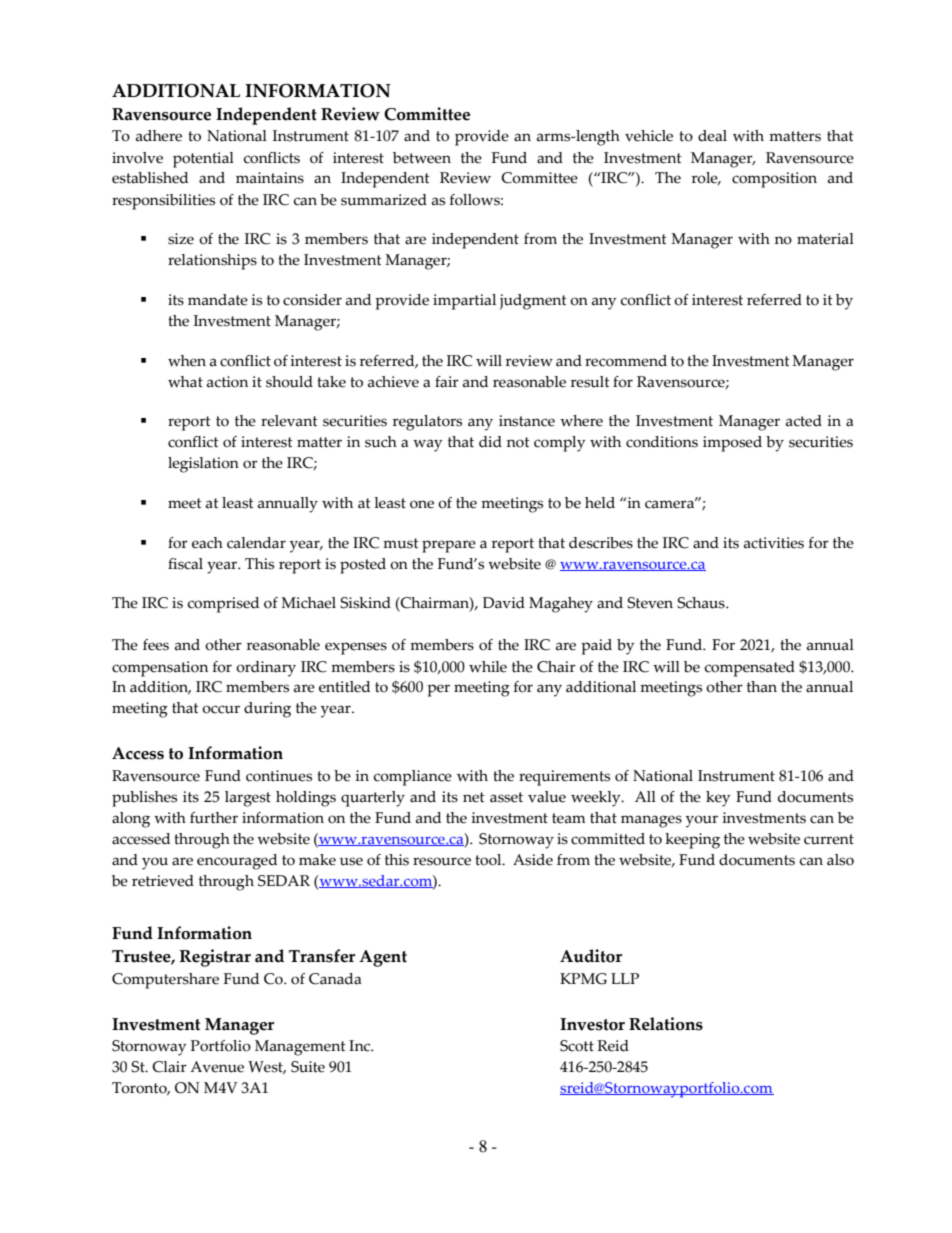  What do you see at coordinates (203, 160) in the screenshot?
I see `potential` at bounding box center [203, 160].
